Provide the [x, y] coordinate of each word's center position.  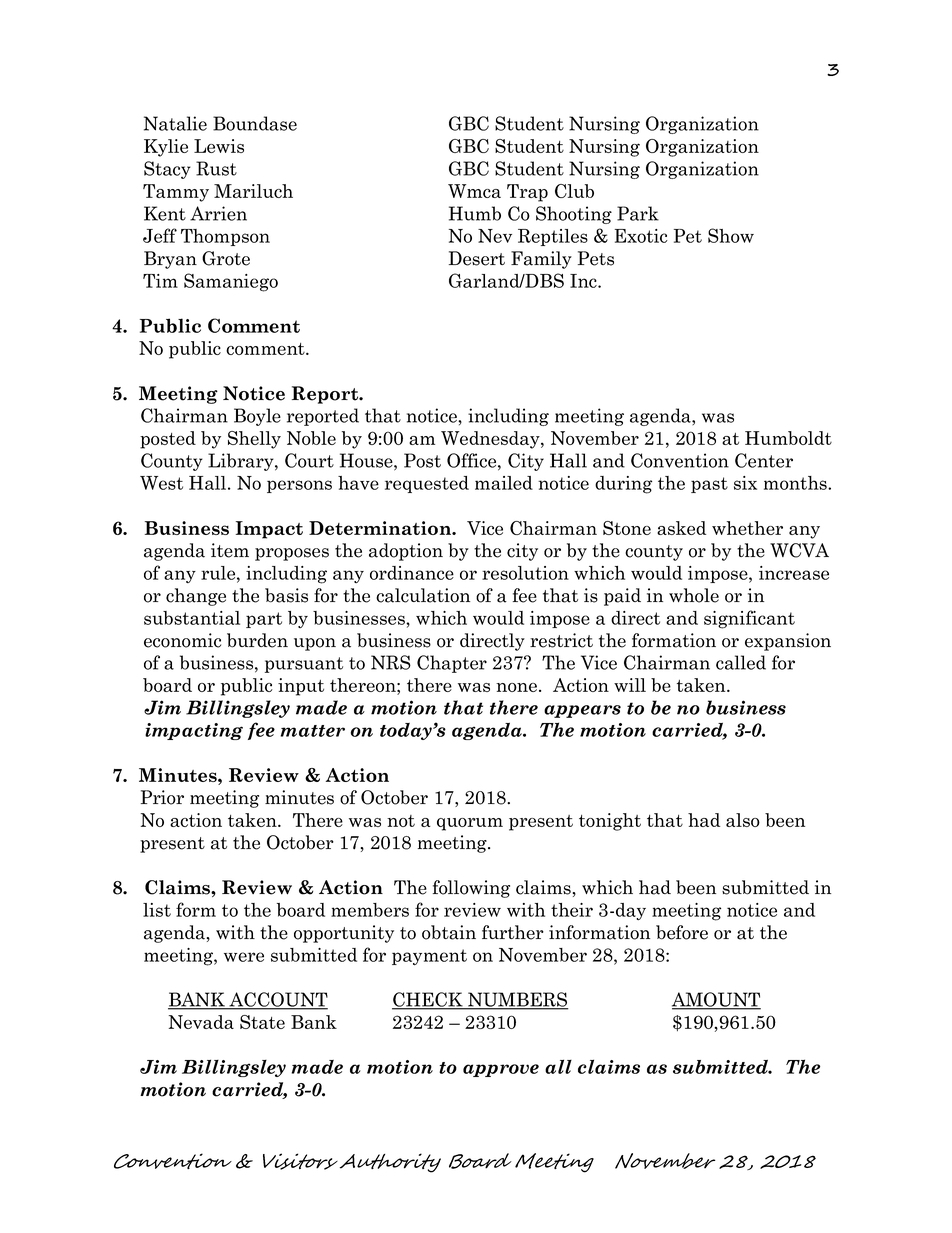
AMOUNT [716, 1000]
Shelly [254, 440]
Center [764, 460]
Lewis [219, 146]
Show [731, 235]
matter [313, 731]
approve [501, 1070]
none [516, 687]
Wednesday [491, 440]
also [743, 820]
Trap [527, 193]
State [262, 1022]
